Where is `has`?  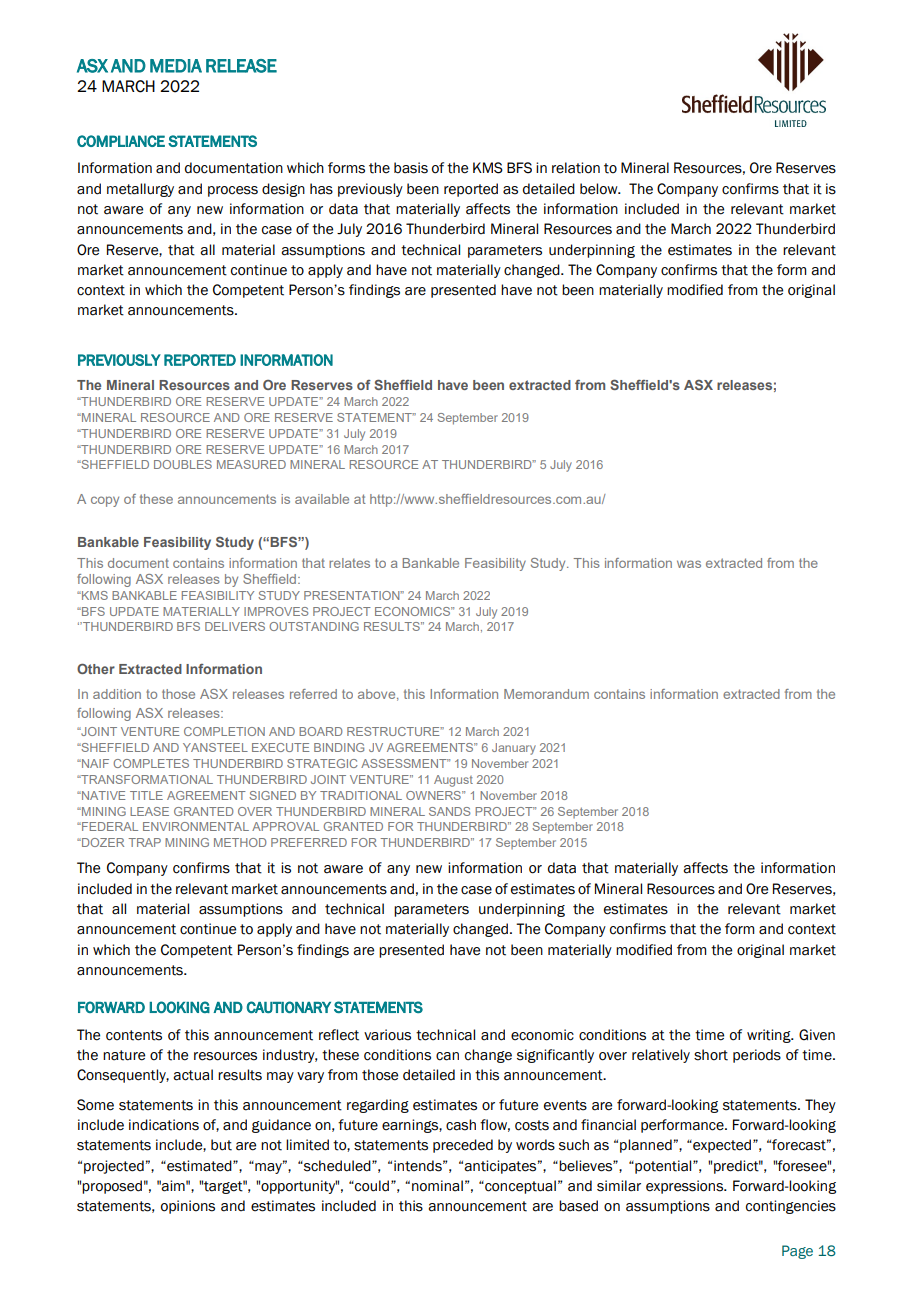
has is located at coordinates (321, 189).
